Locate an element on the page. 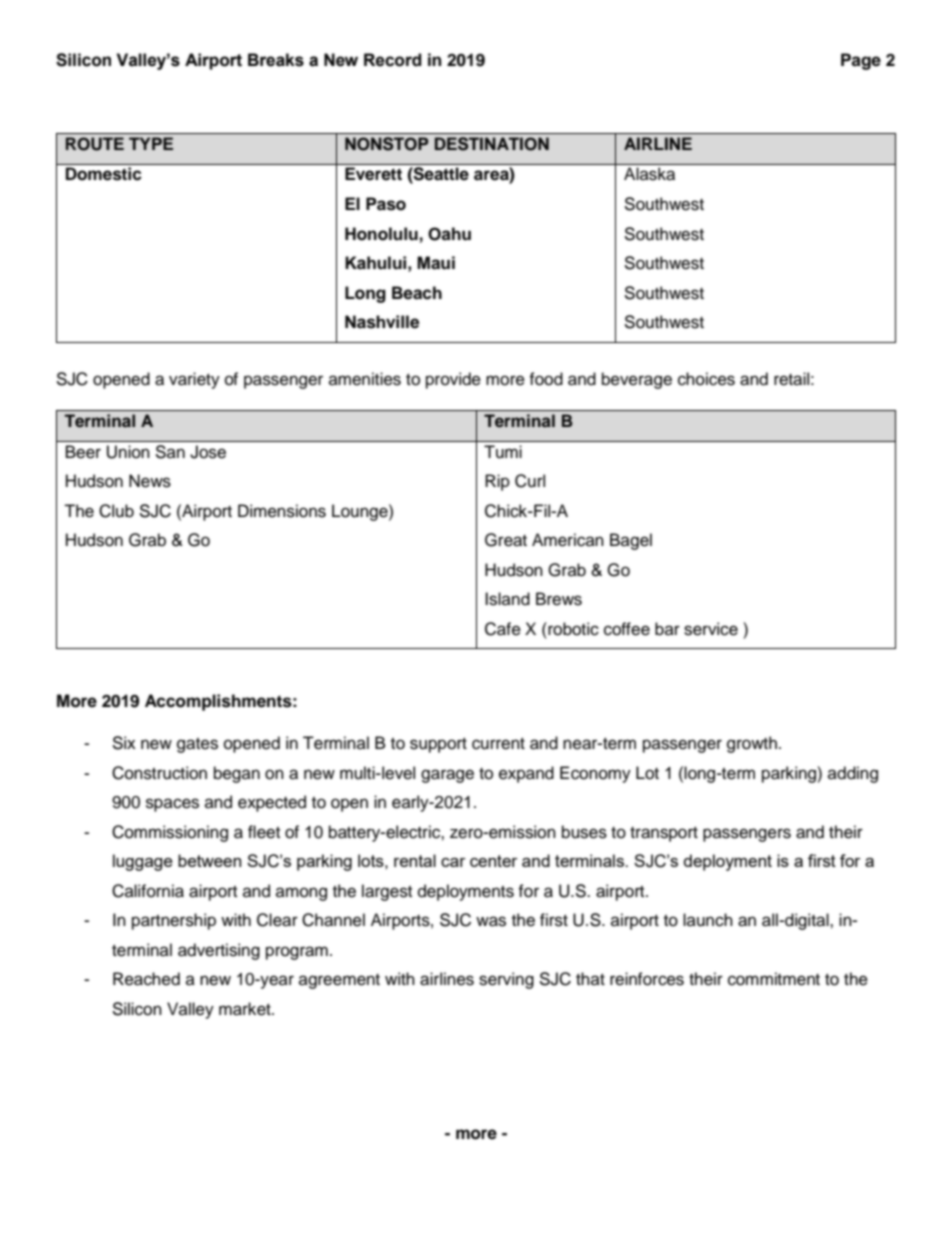  growth is located at coordinates (752, 744).
